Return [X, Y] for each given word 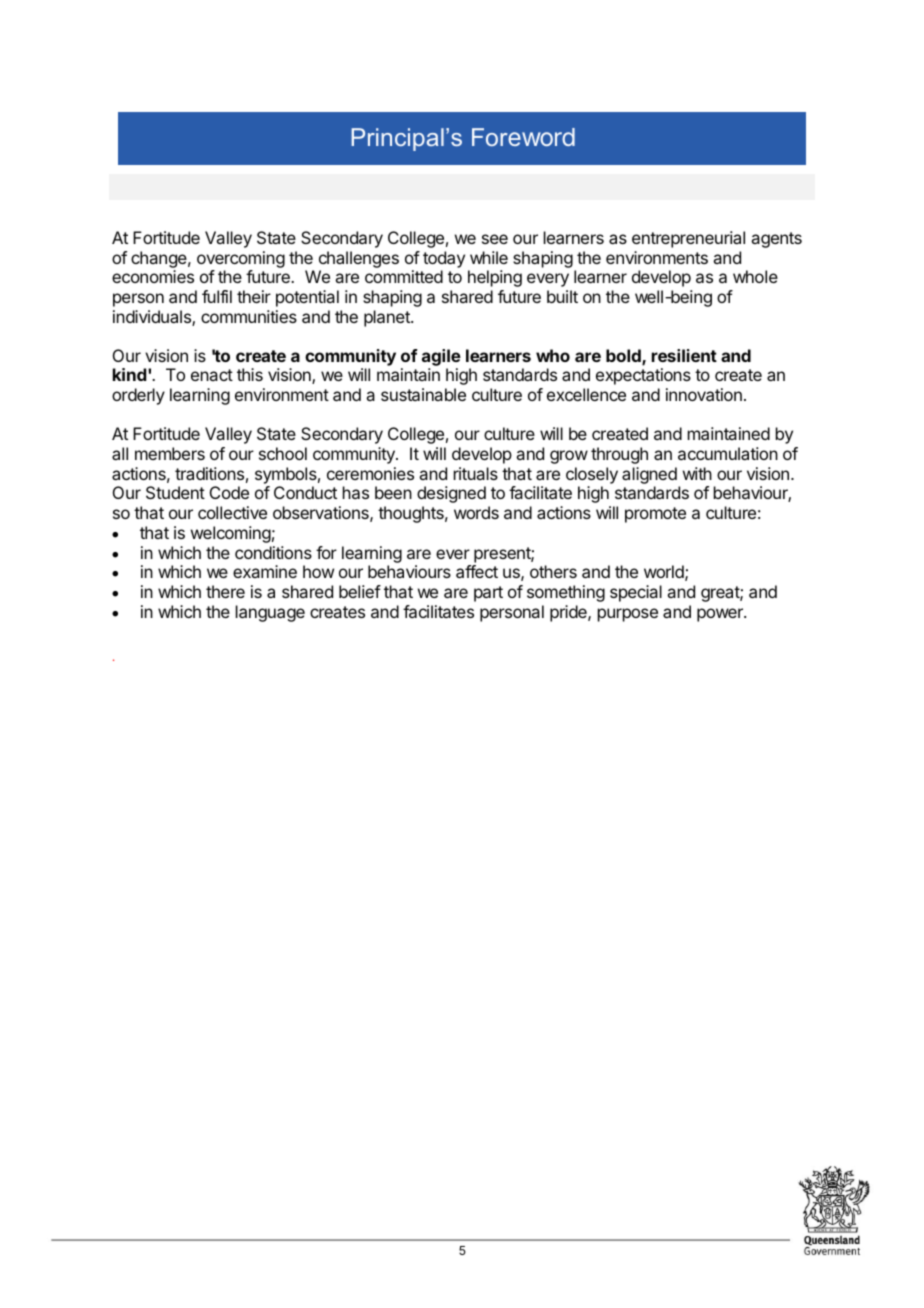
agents [776, 240]
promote [655, 515]
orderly [138, 396]
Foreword [523, 137]
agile [441, 359]
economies [153, 276]
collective [232, 512]
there [225, 591]
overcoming [241, 259]
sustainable [423, 394]
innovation [704, 394]
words [476, 512]
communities [249, 316]
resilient [684, 355]
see [495, 239]
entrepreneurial [688, 239]
